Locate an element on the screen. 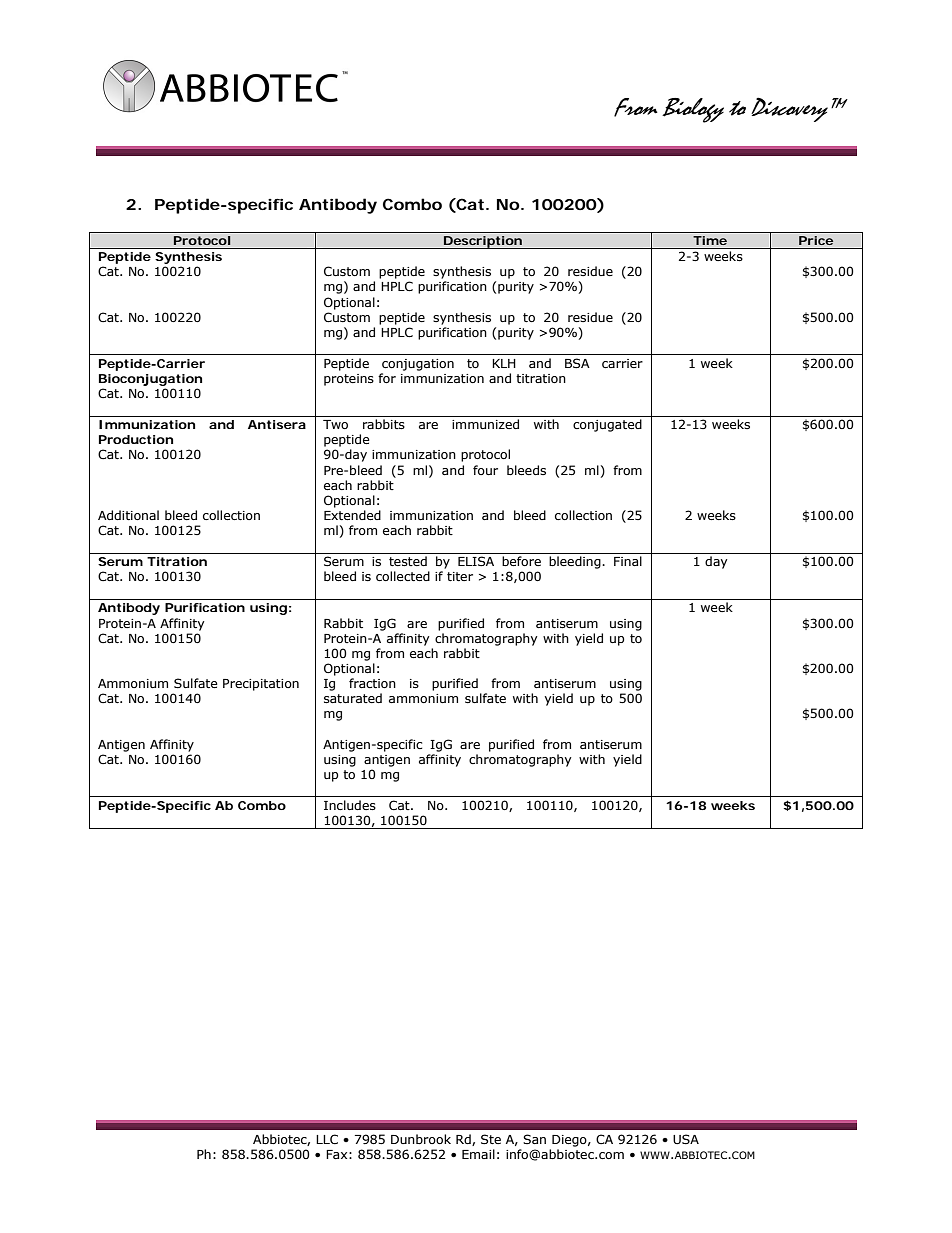  conjugated is located at coordinates (607, 425).
